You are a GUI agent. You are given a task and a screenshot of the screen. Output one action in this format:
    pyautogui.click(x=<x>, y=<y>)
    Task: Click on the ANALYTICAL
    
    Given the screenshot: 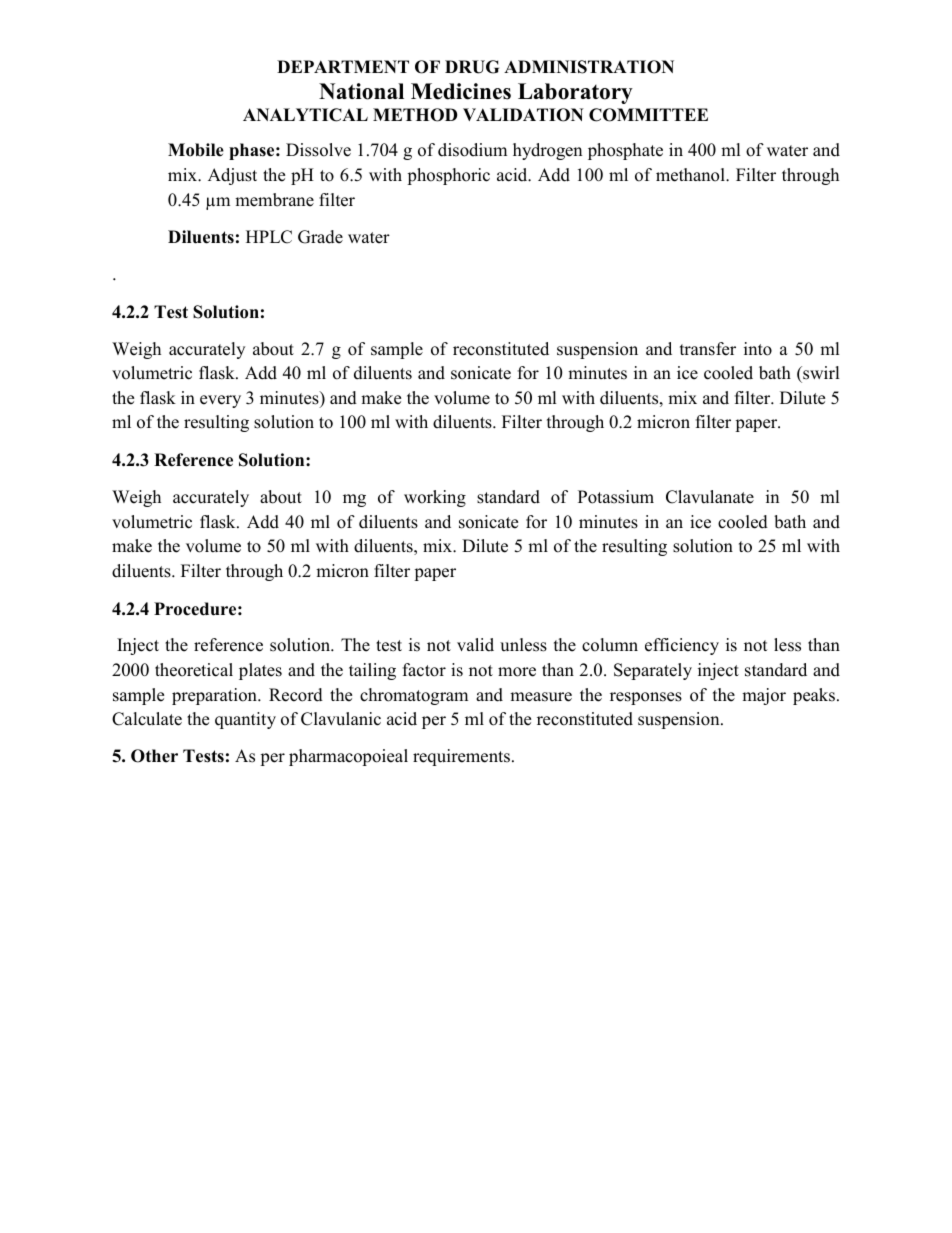 What is the action you would take?
    pyautogui.click(x=305, y=115)
